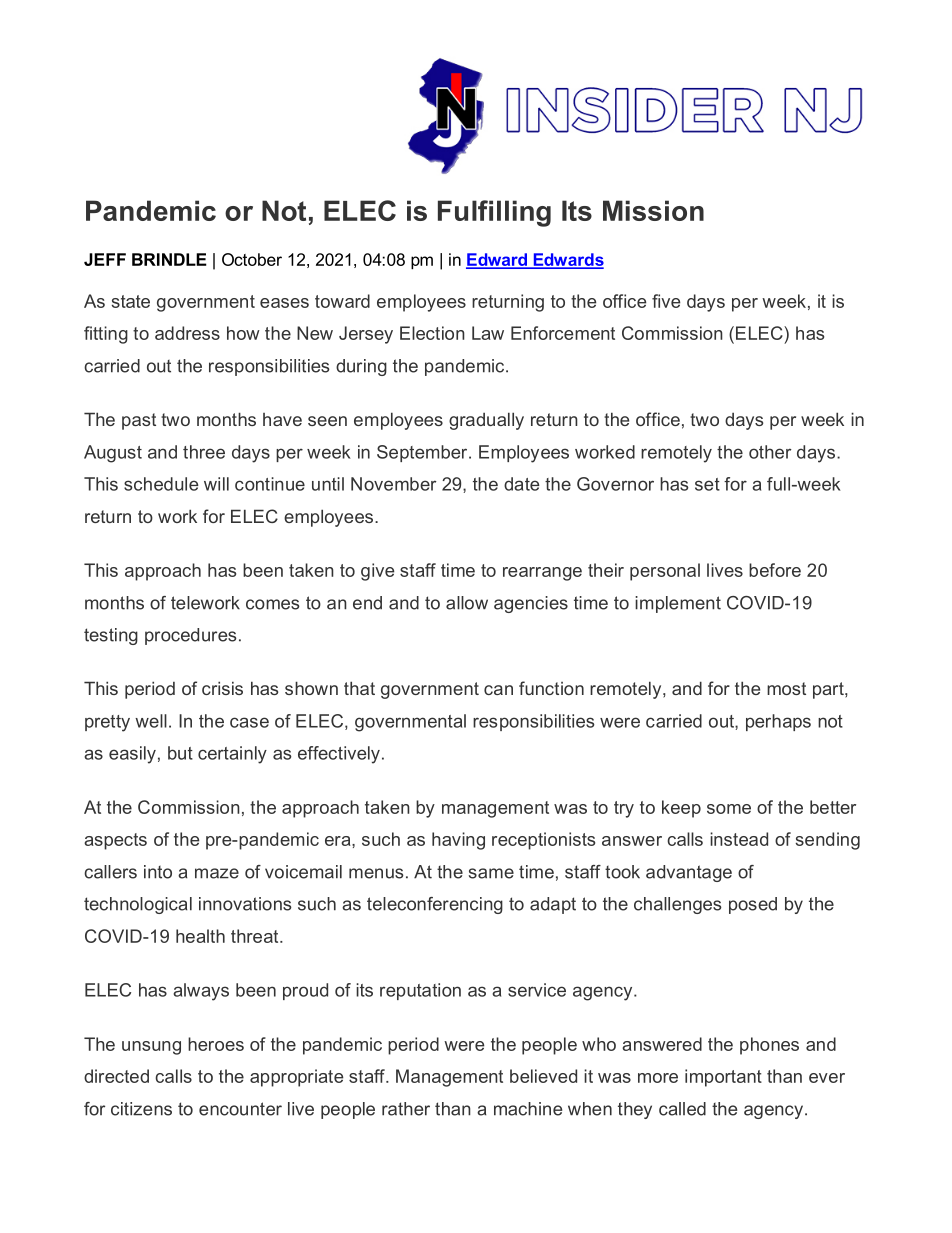 Image resolution: width=952 pixels, height=1233 pixels. Describe the element at coordinates (169, 259) in the document. I see `BRINDLE` at that location.
